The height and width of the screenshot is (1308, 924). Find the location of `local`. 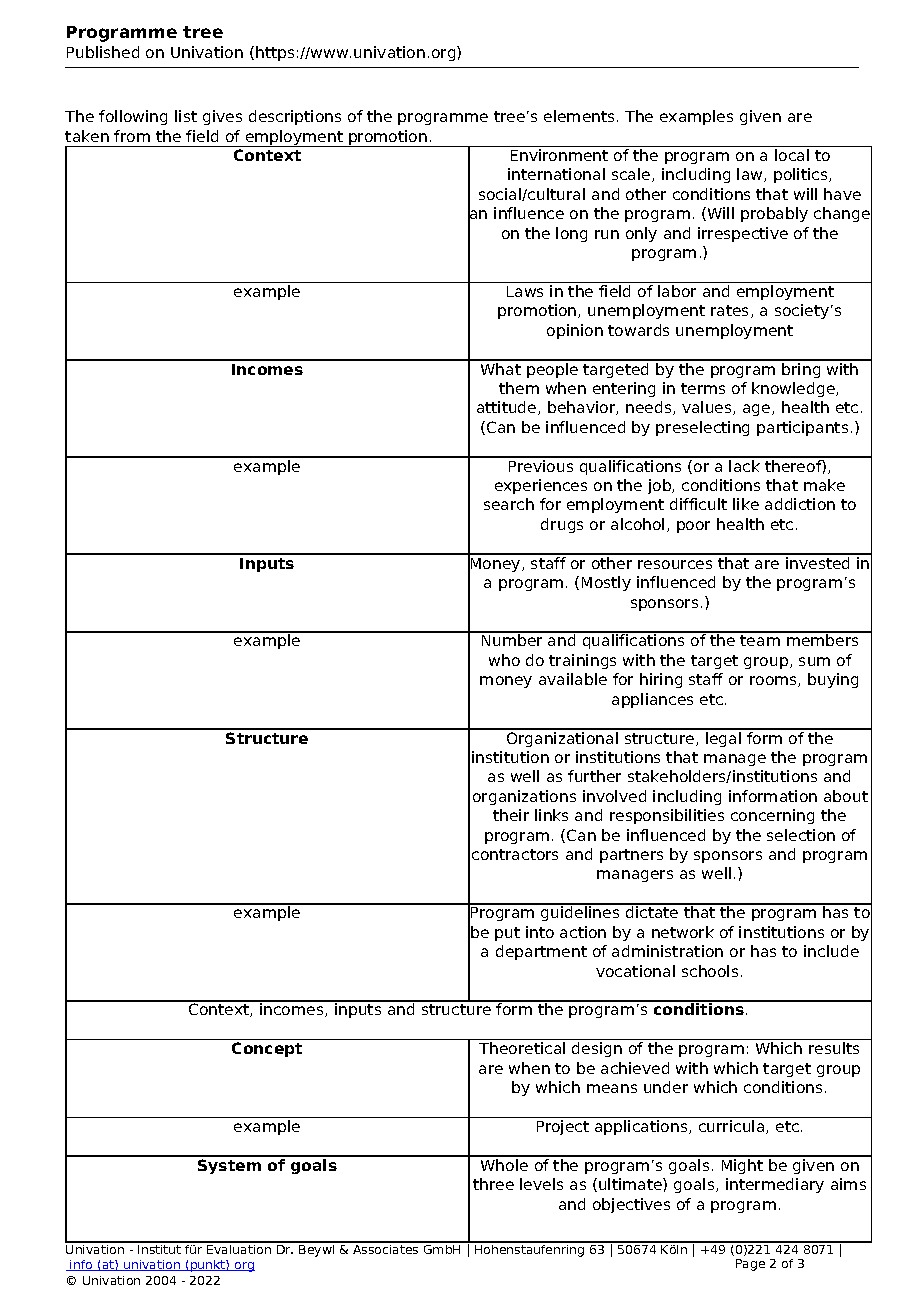

local is located at coordinates (792, 155).
